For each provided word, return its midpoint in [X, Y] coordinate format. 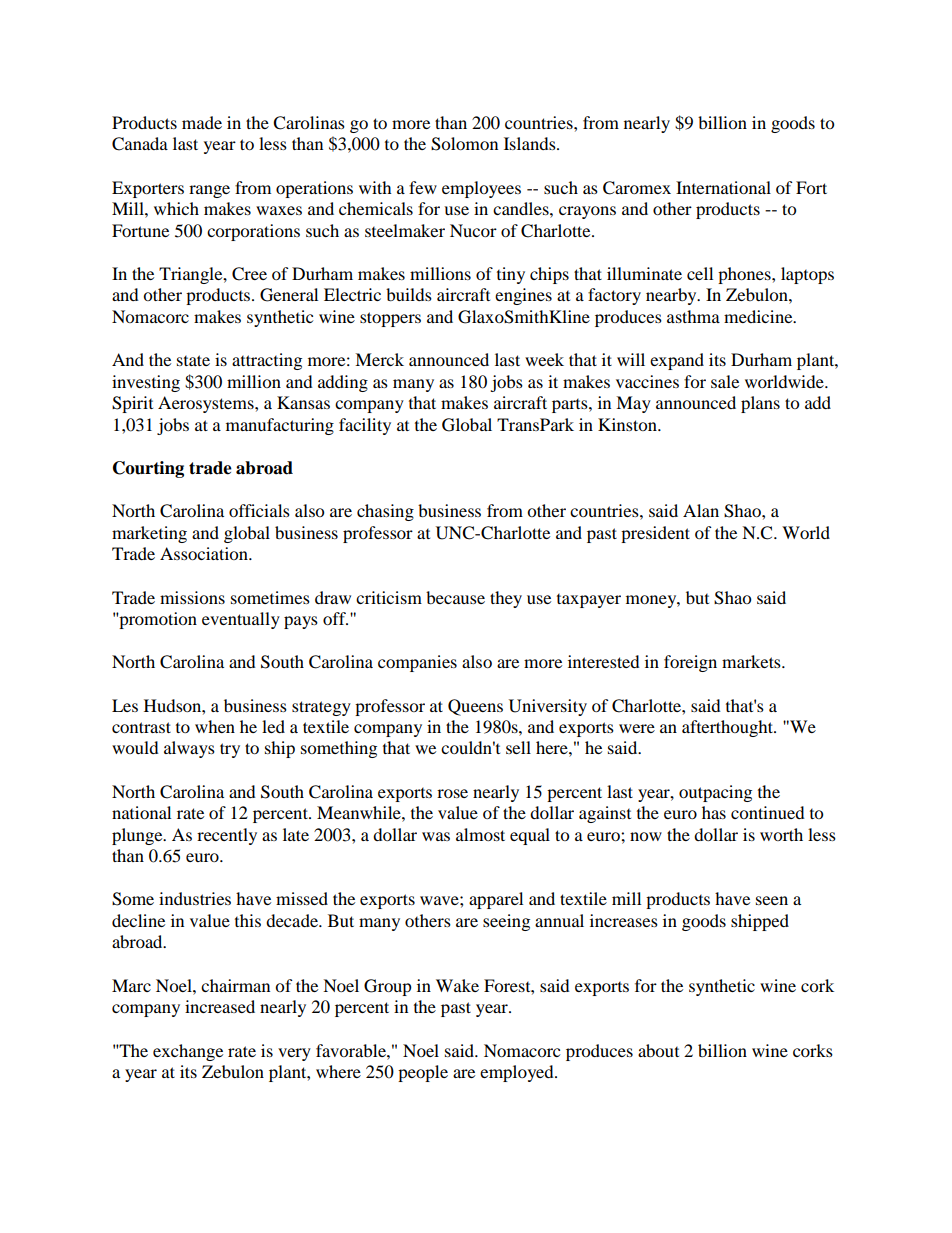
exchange [188, 1052]
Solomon [464, 144]
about [658, 1050]
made [202, 122]
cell [700, 273]
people [423, 1073]
